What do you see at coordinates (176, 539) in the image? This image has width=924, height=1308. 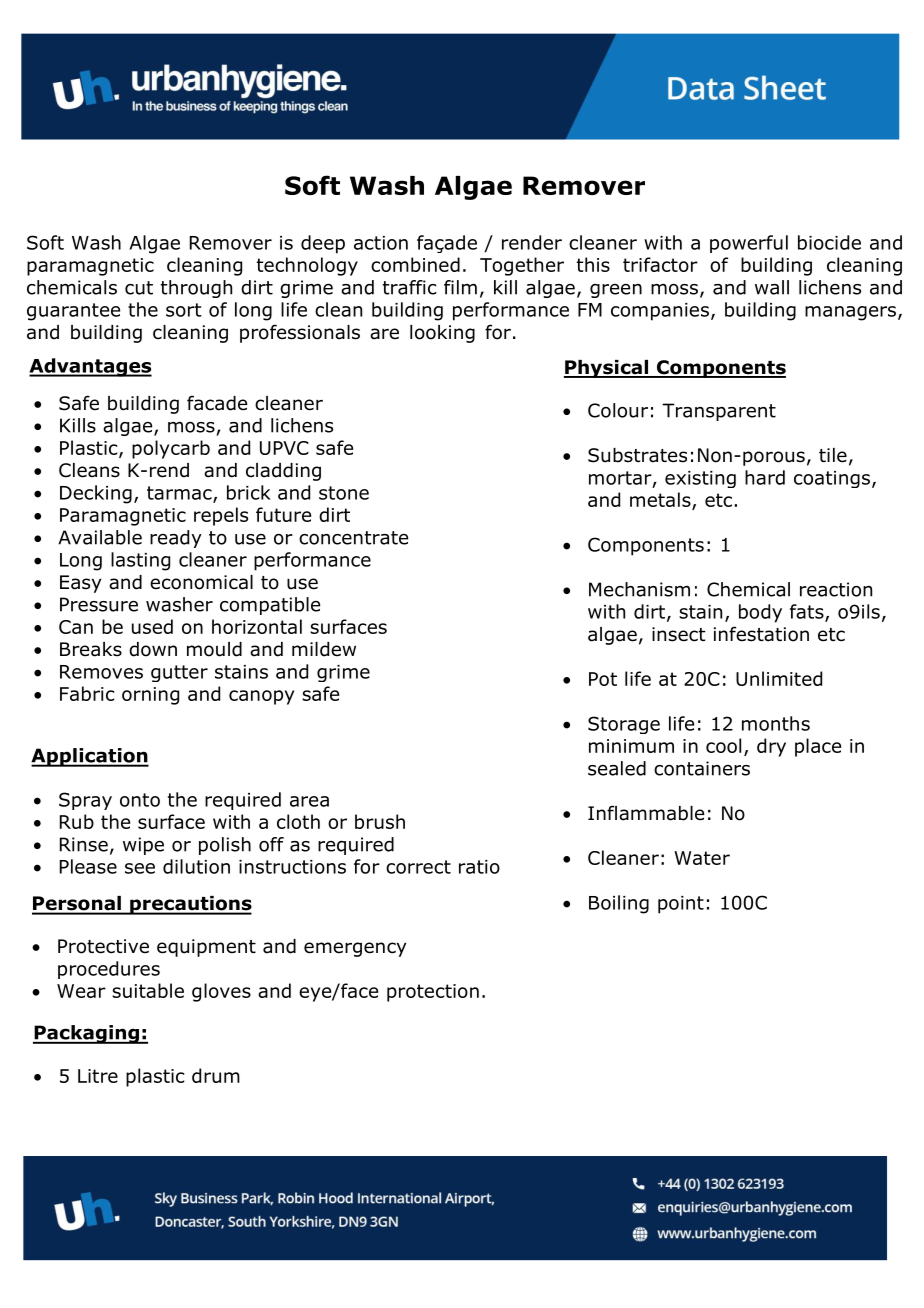 I see `ready` at bounding box center [176, 539].
